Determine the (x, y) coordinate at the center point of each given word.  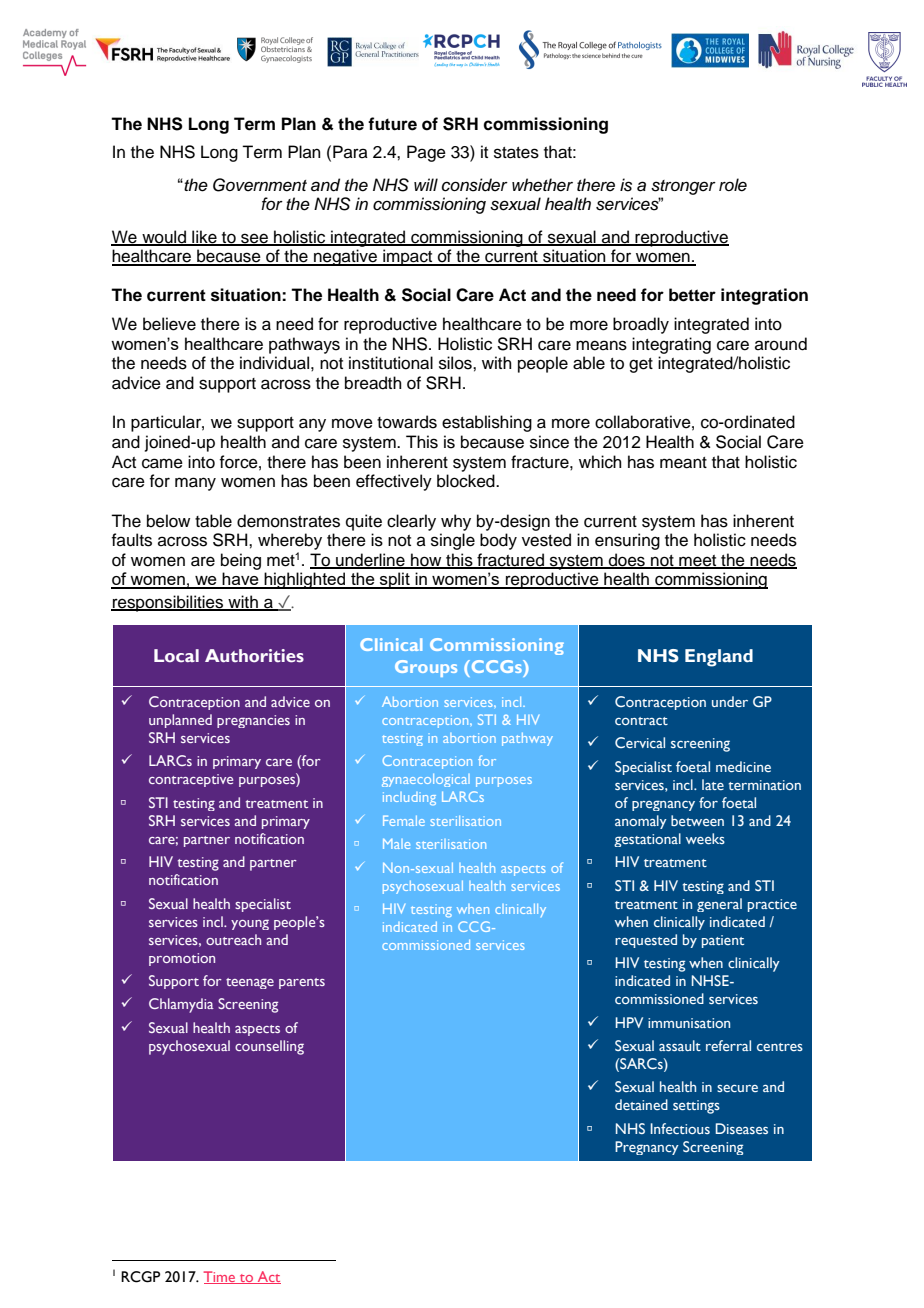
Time (221, 1277)
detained (641, 1104)
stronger (683, 187)
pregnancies (253, 721)
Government (260, 185)
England (719, 658)
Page (426, 153)
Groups (426, 668)
